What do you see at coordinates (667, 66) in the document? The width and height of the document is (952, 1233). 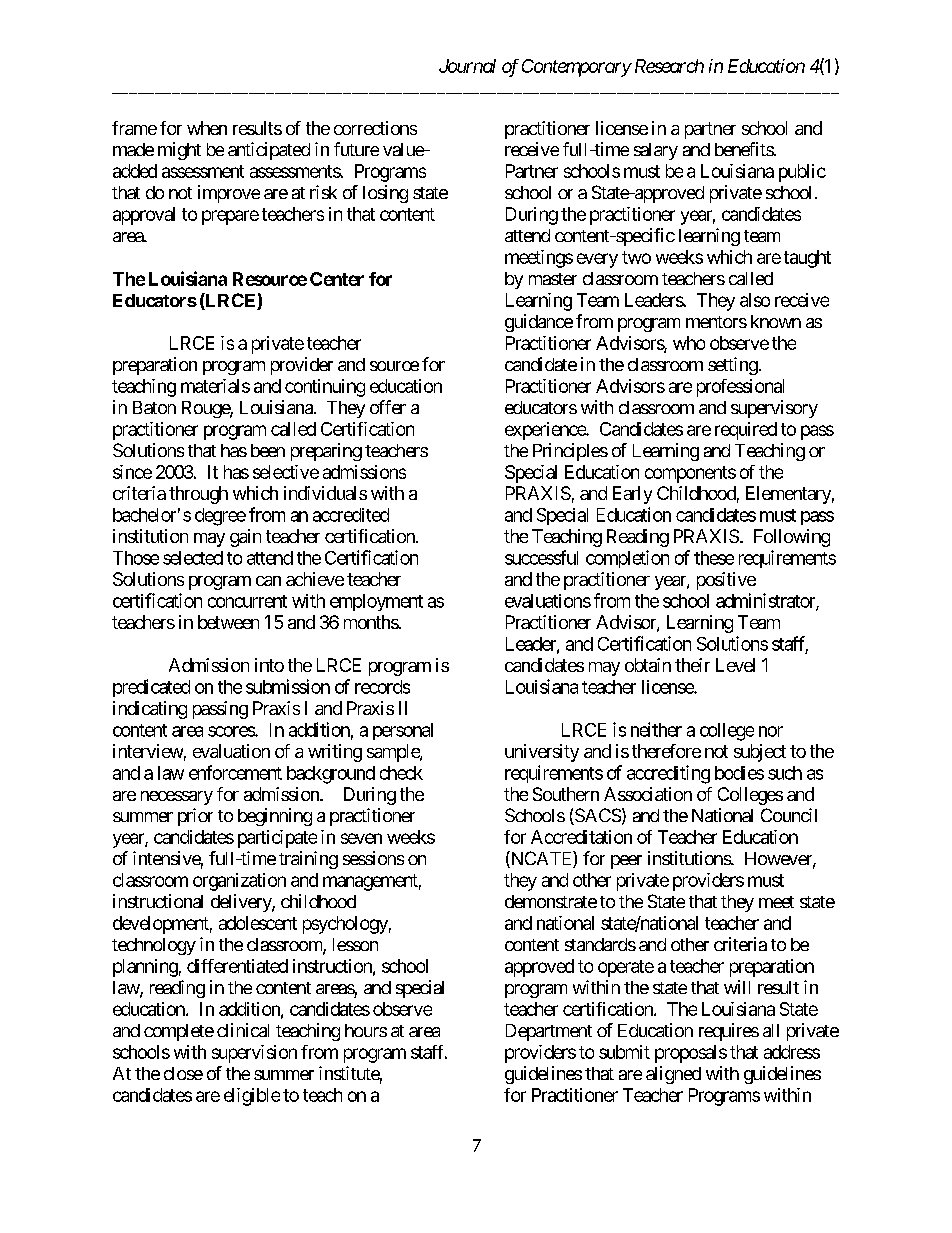 I see `Research` at bounding box center [667, 66].
